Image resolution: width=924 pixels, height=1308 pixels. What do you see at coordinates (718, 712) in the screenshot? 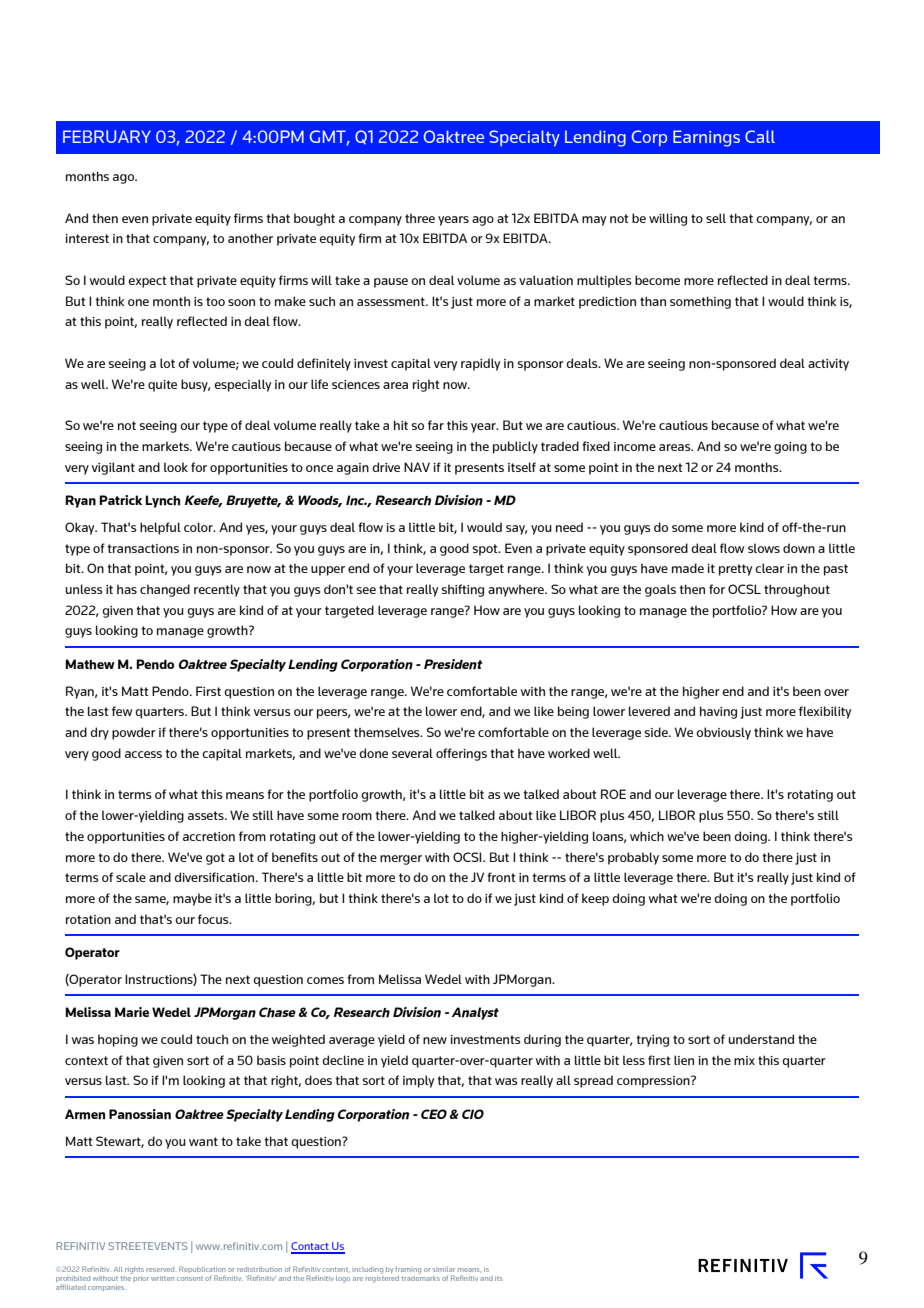
I see `having` at bounding box center [718, 712].
